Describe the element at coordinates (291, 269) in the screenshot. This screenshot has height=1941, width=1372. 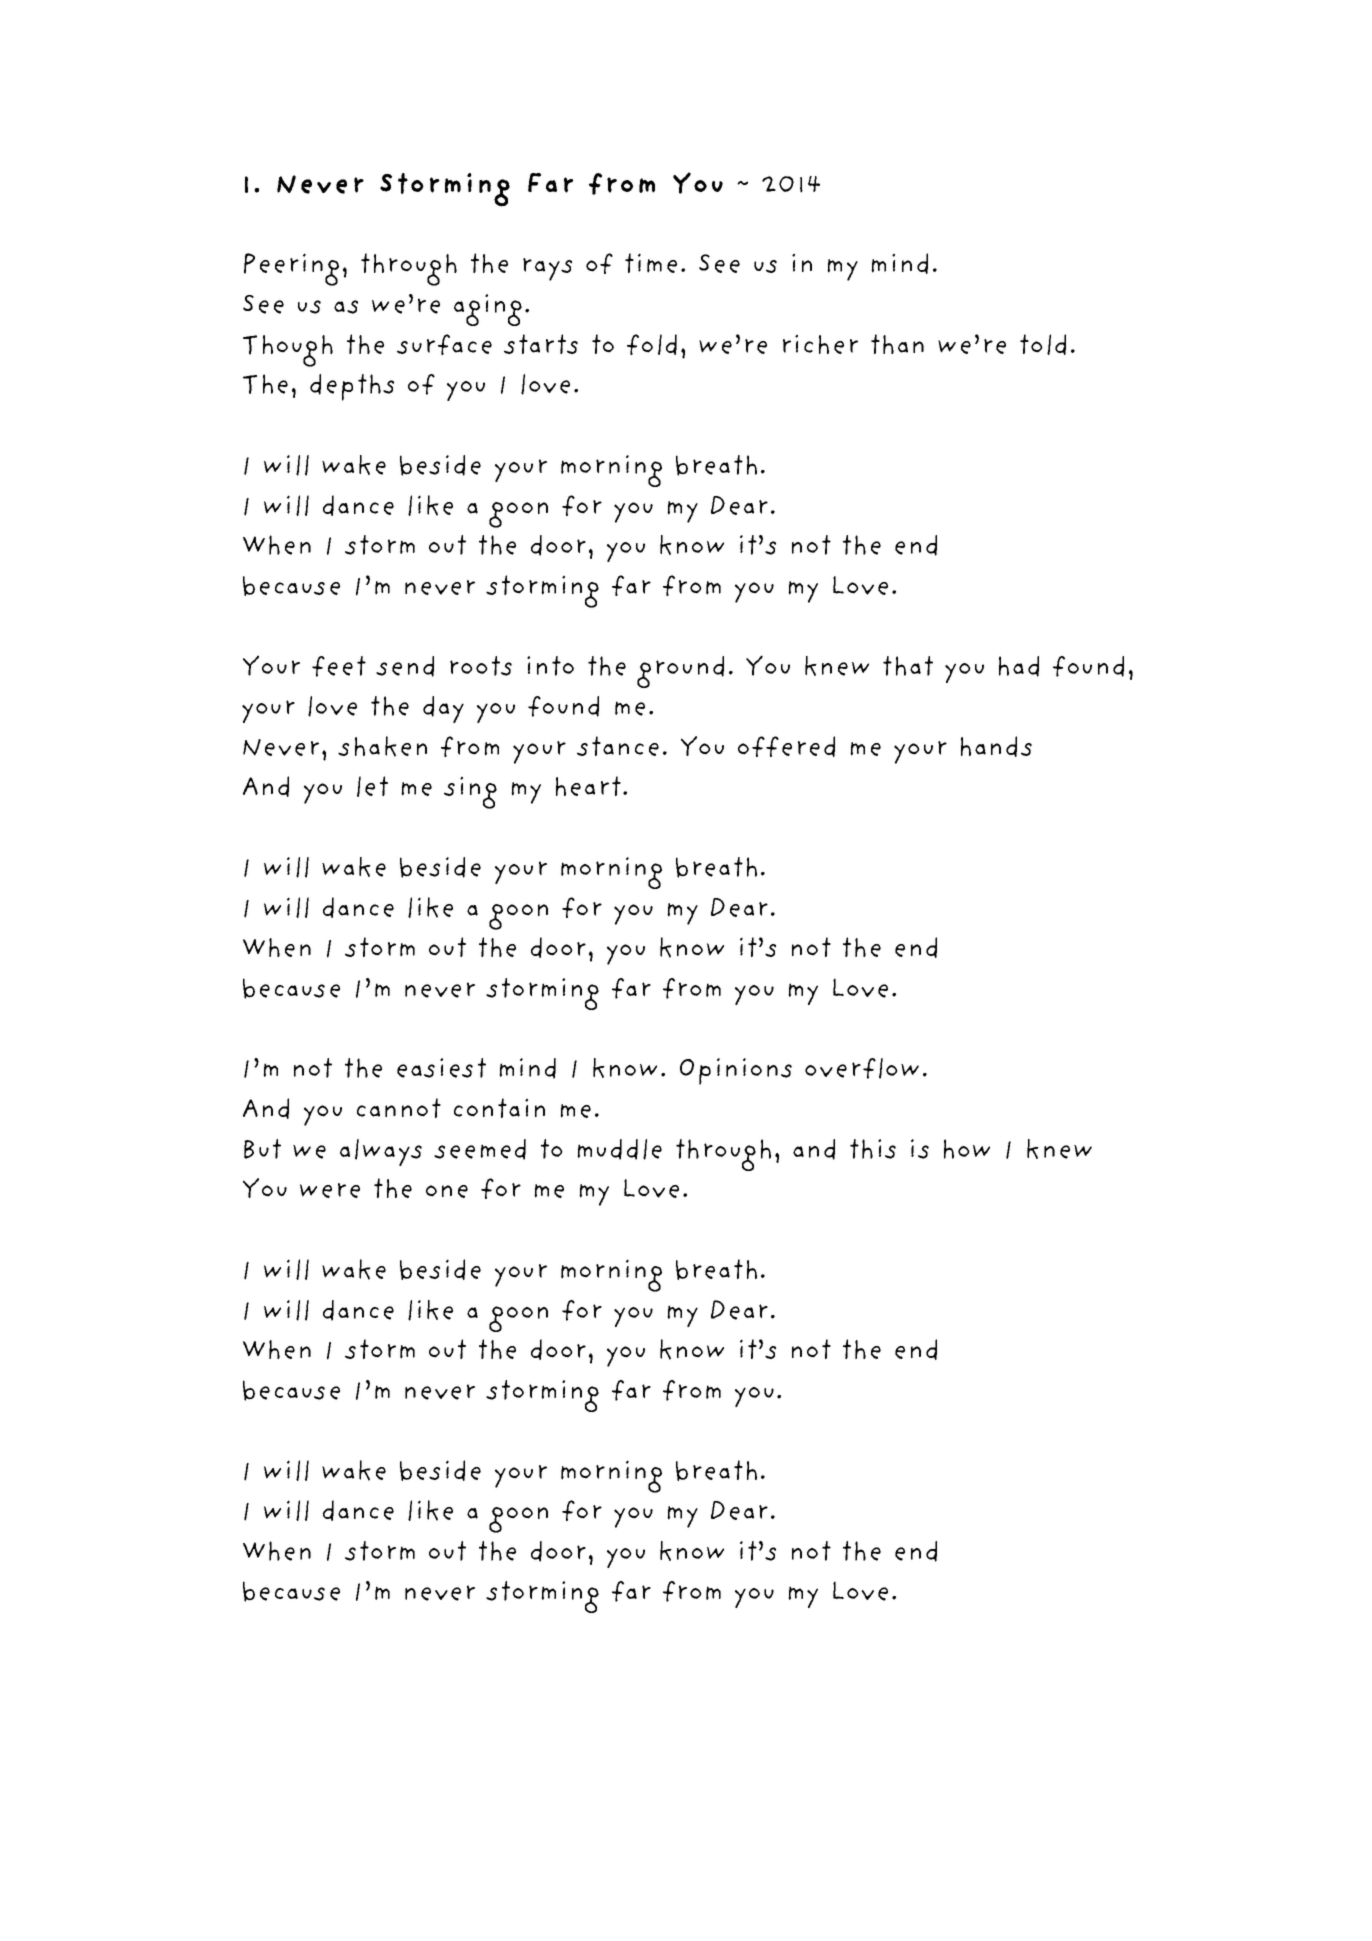
I see `Peering` at that location.
